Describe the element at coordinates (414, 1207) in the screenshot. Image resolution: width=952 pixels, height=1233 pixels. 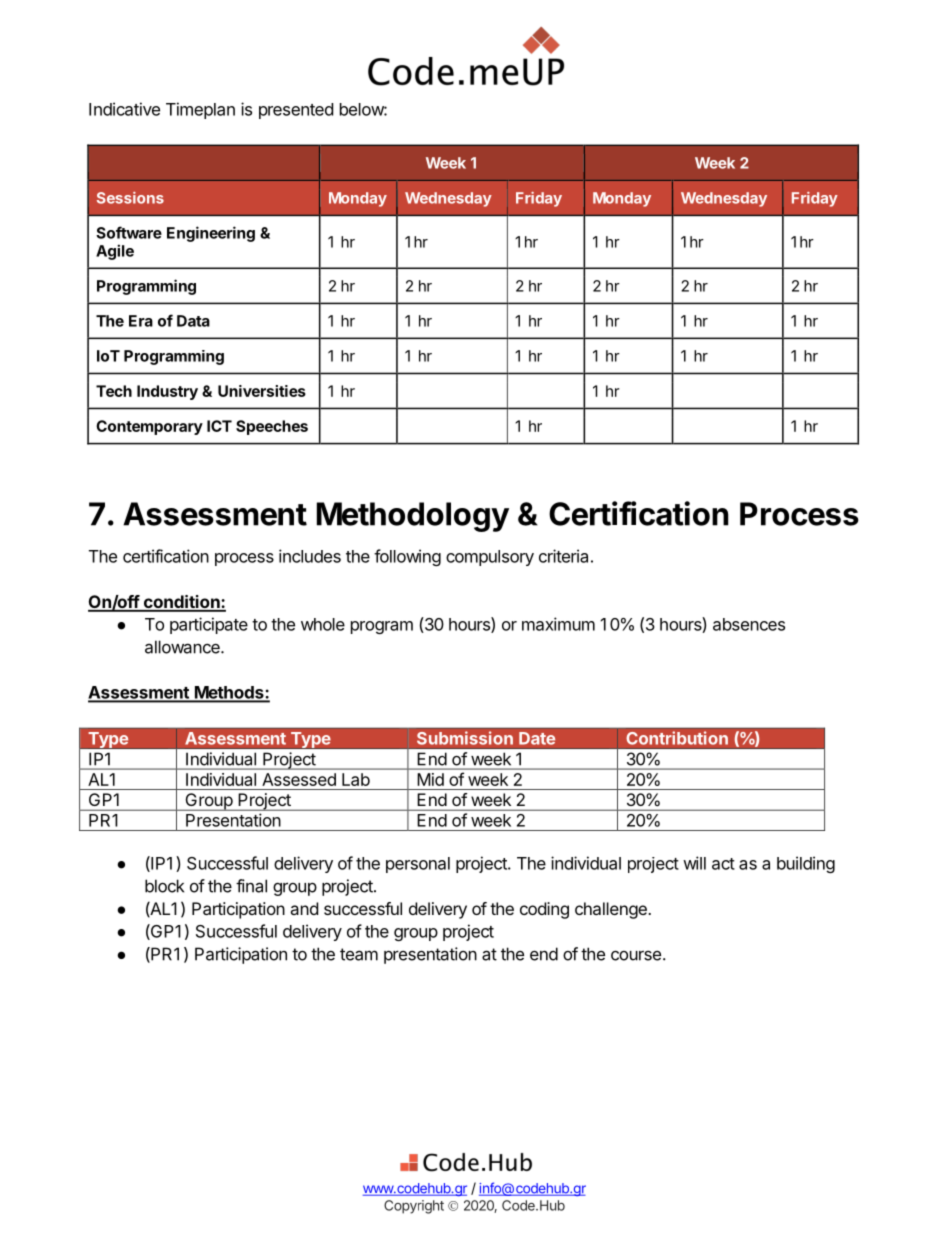
I see `Copyright` at that location.
